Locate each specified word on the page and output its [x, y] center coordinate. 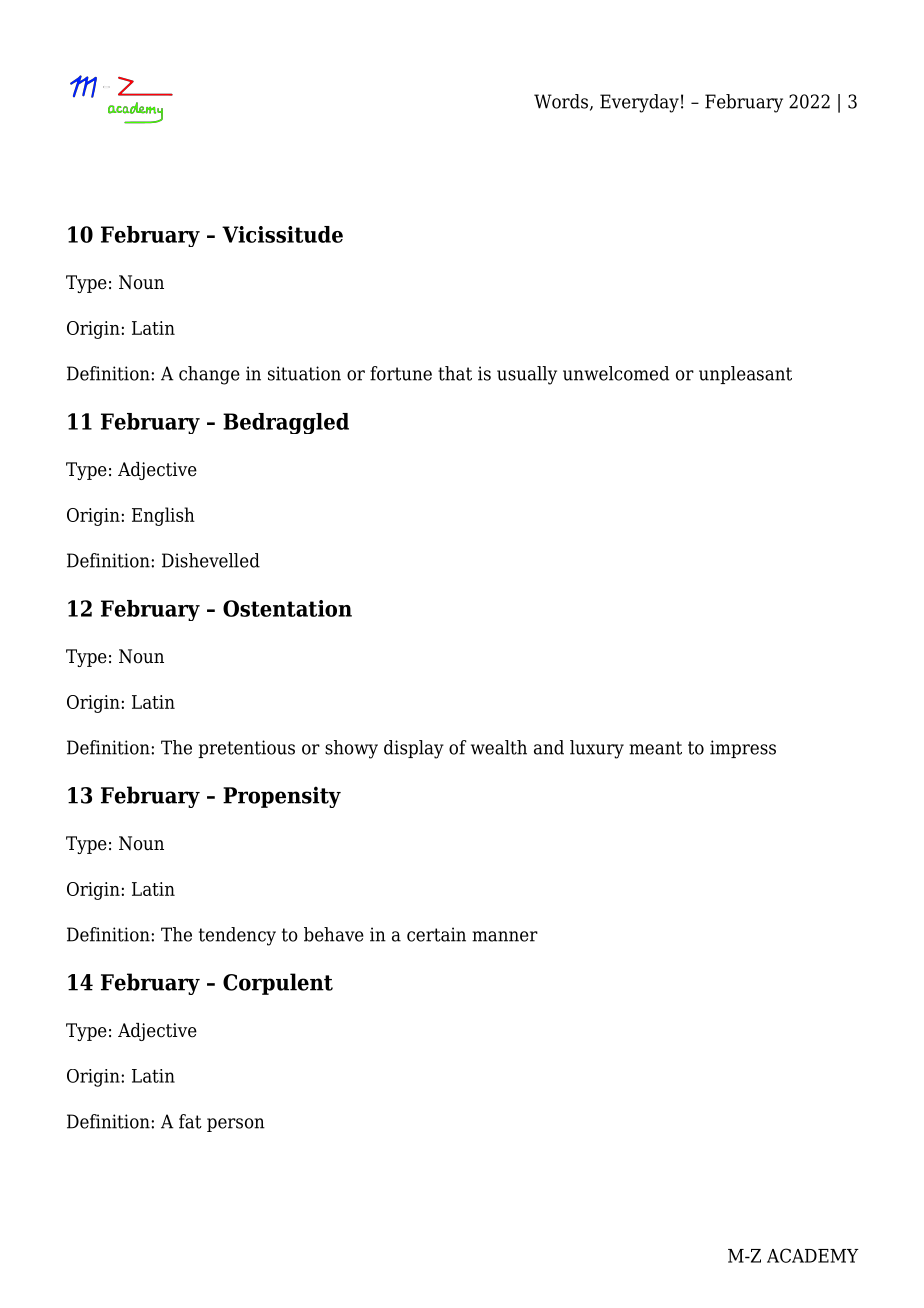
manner [505, 936]
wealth [499, 747]
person [236, 1125]
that [455, 373]
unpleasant [745, 375]
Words [562, 102]
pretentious [246, 749]
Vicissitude [282, 234]
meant [655, 748]
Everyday [639, 103]
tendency [237, 936]
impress [743, 749]
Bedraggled [286, 423]
